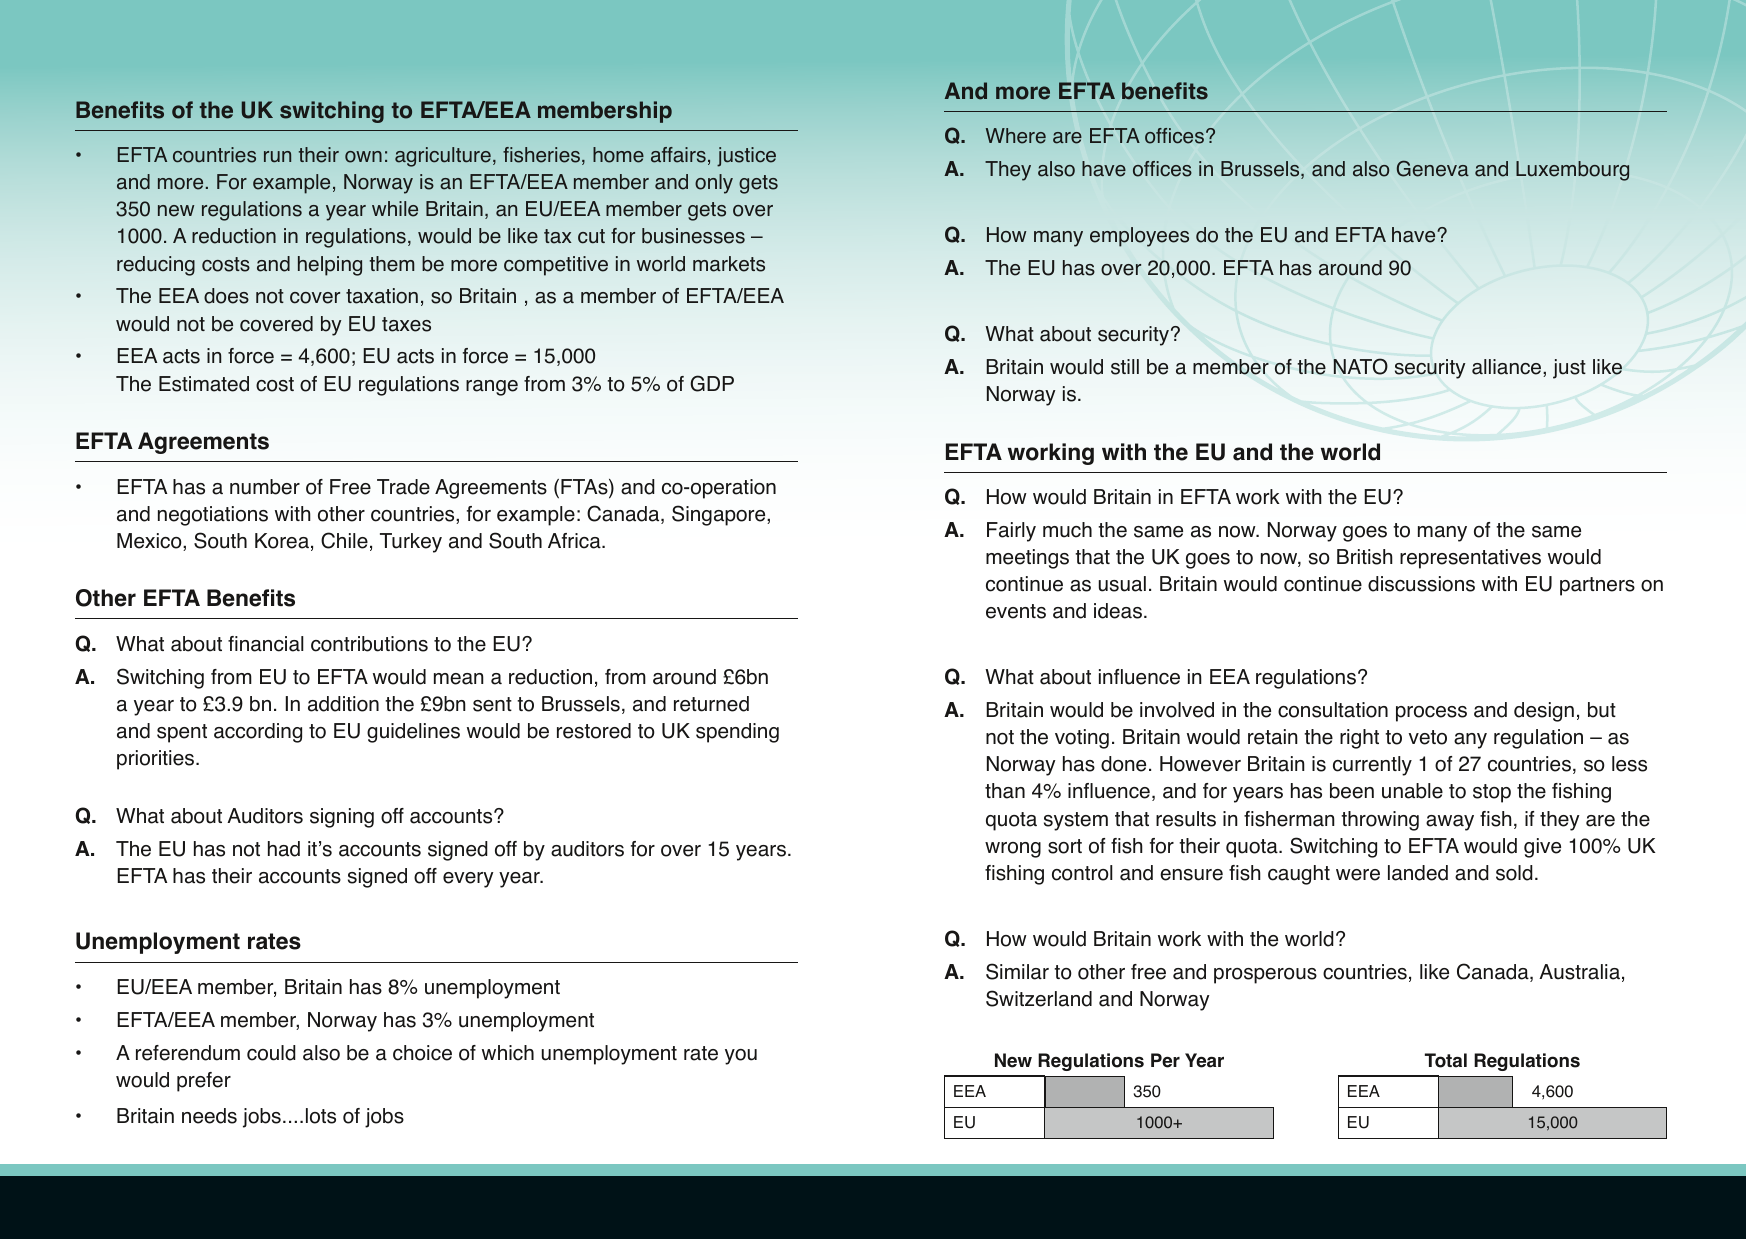 The width and height of the screenshot is (1746, 1239). I want to click on discussions, so click(1421, 584).
